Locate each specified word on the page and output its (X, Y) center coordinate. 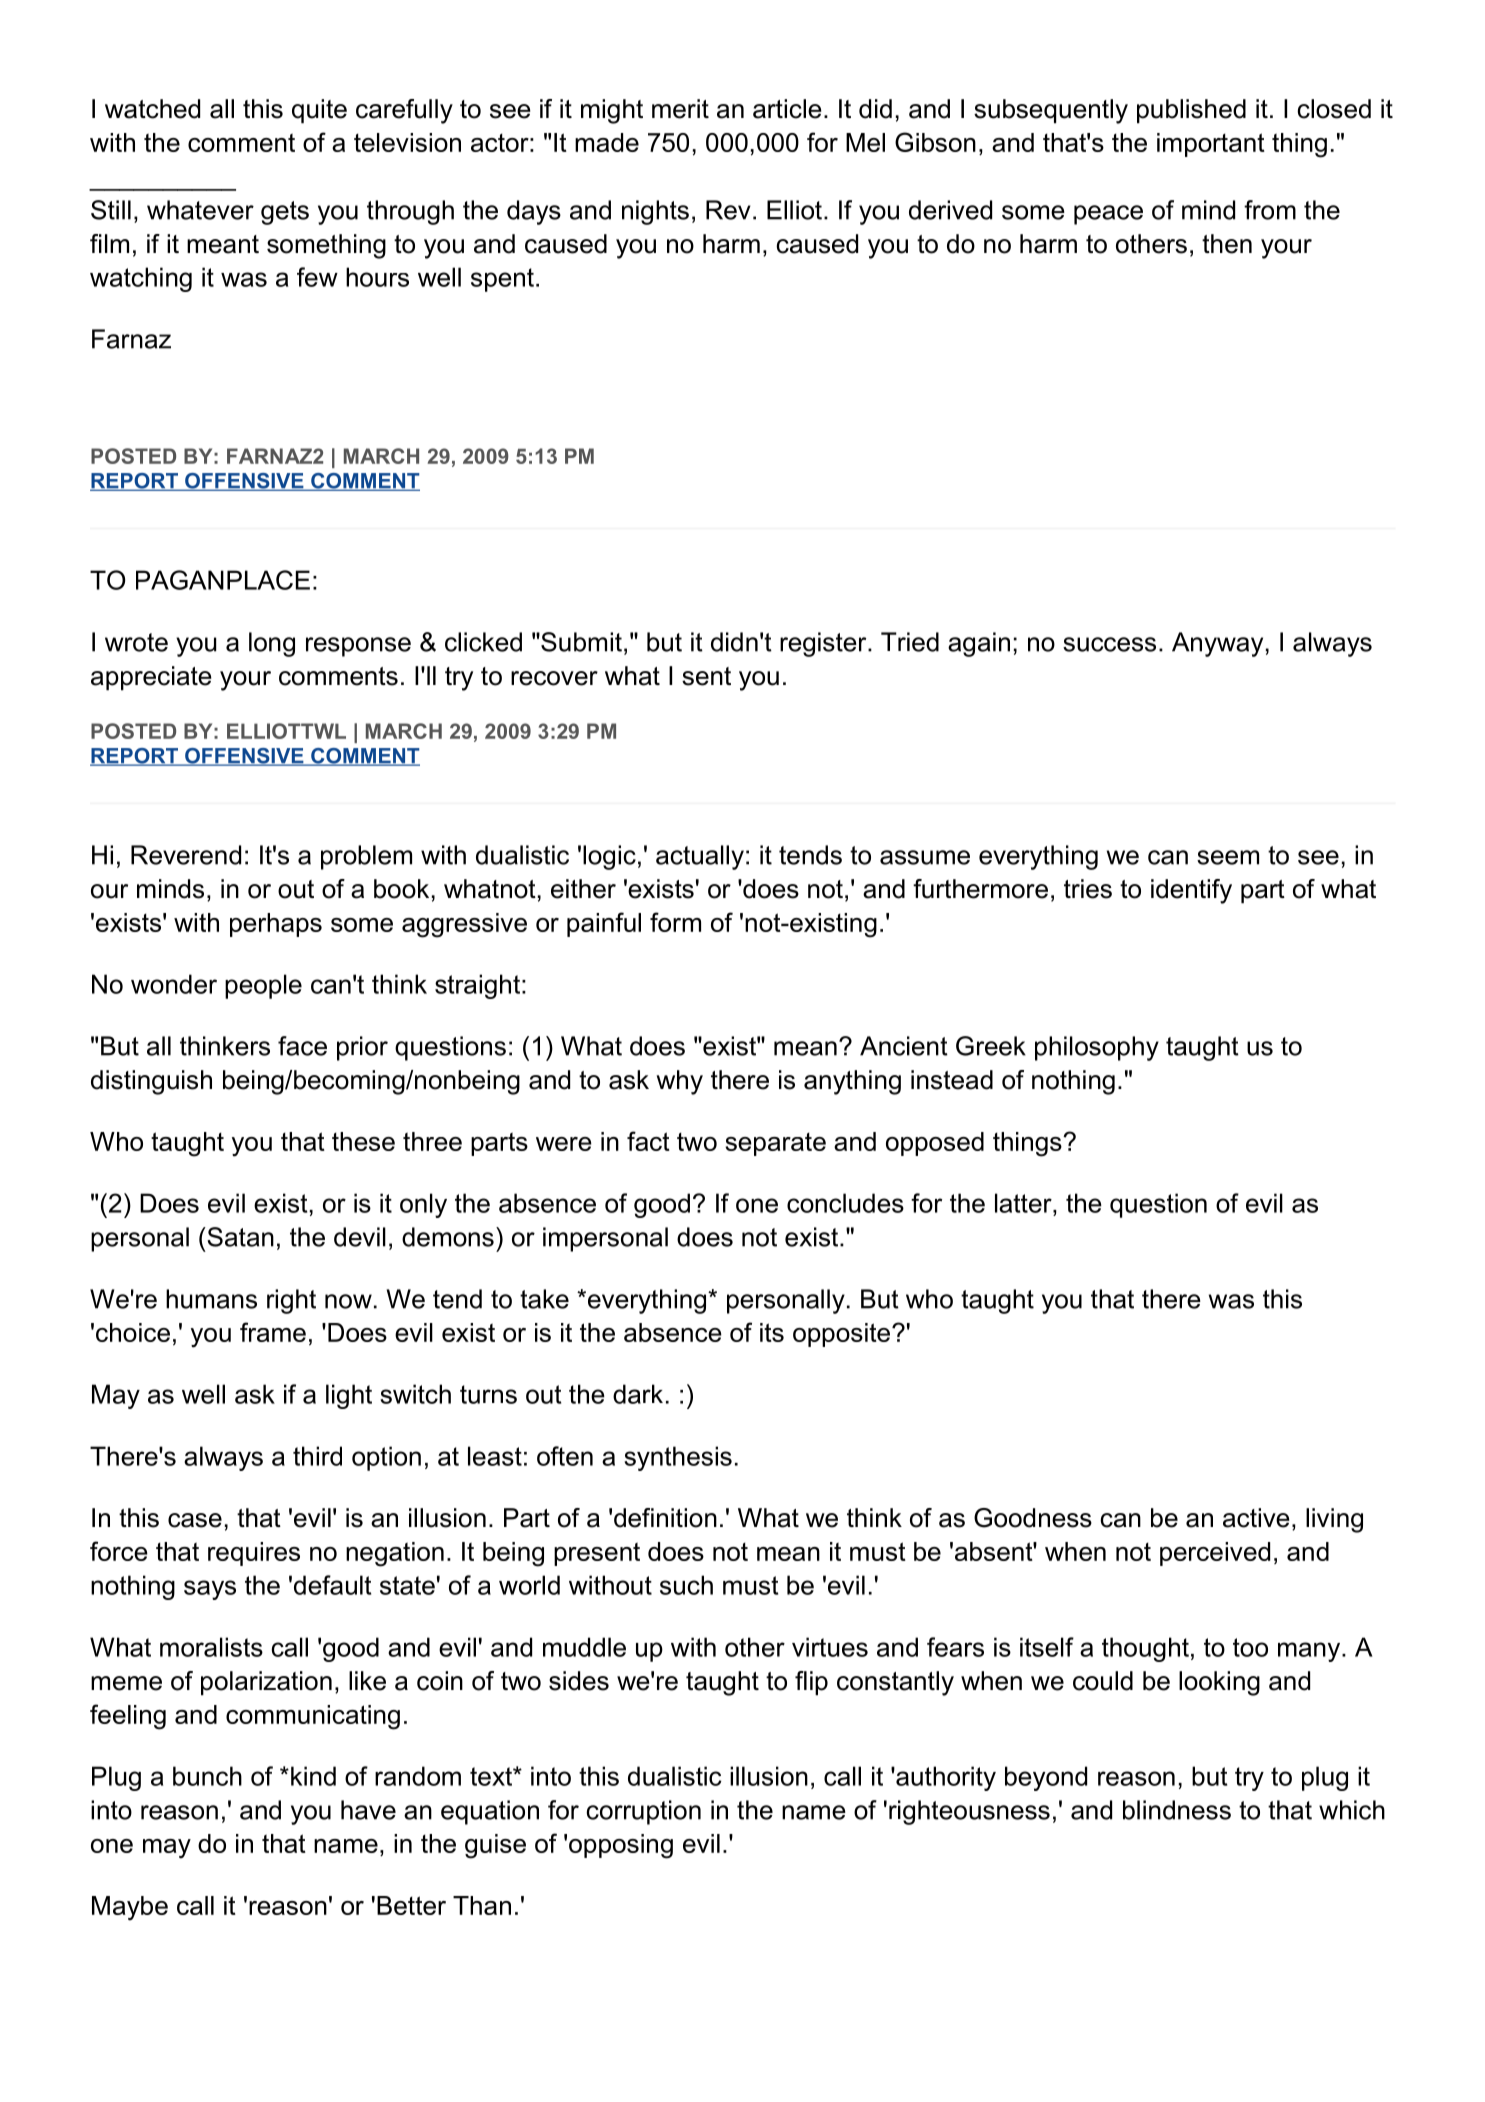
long (272, 644)
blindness (1177, 1810)
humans (211, 1299)
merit (680, 109)
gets (285, 213)
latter (1024, 1203)
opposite (841, 1335)
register (824, 644)
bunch (207, 1776)
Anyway (1217, 644)
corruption (643, 1812)
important (1211, 145)
